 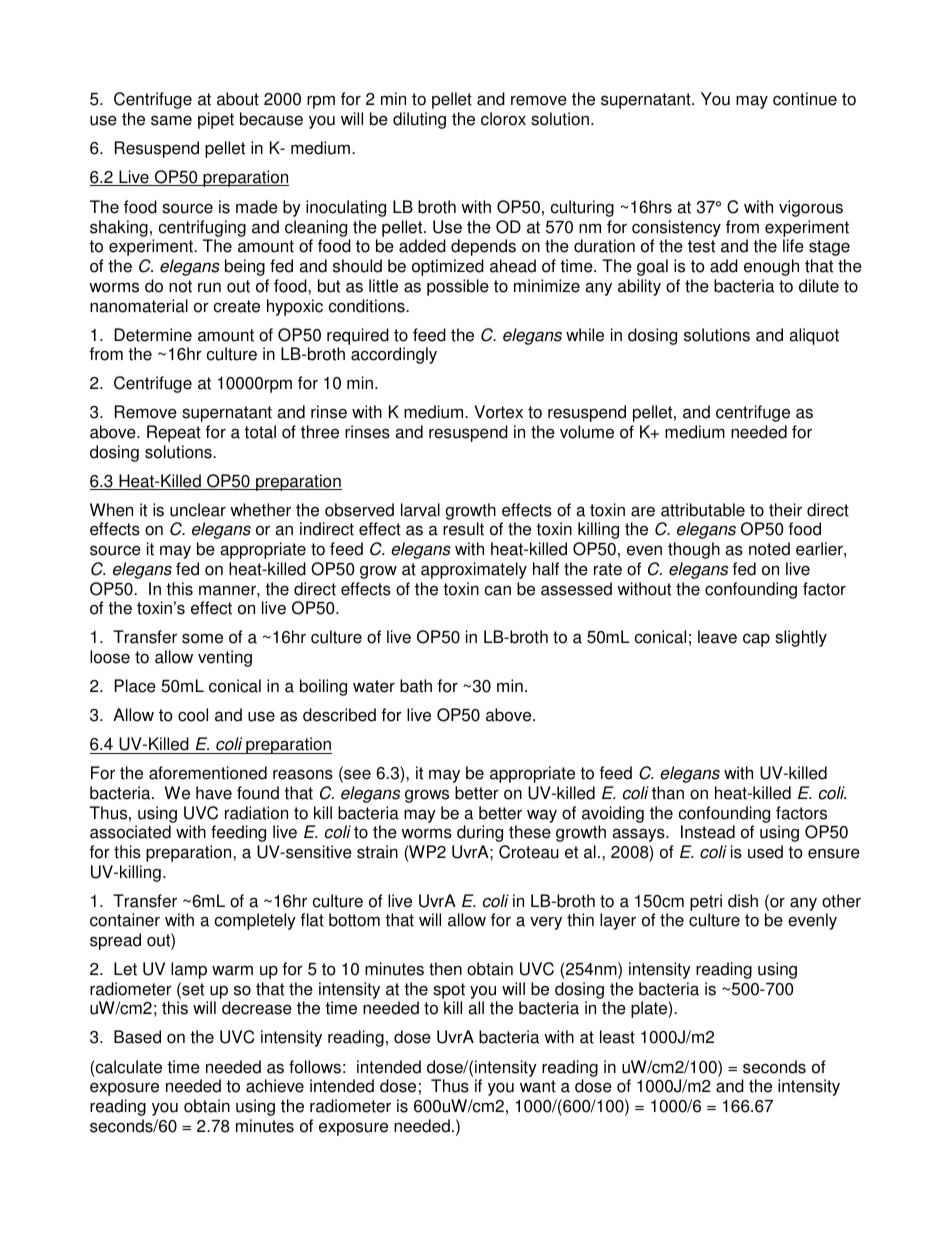 I want to click on continue, so click(x=805, y=99).
